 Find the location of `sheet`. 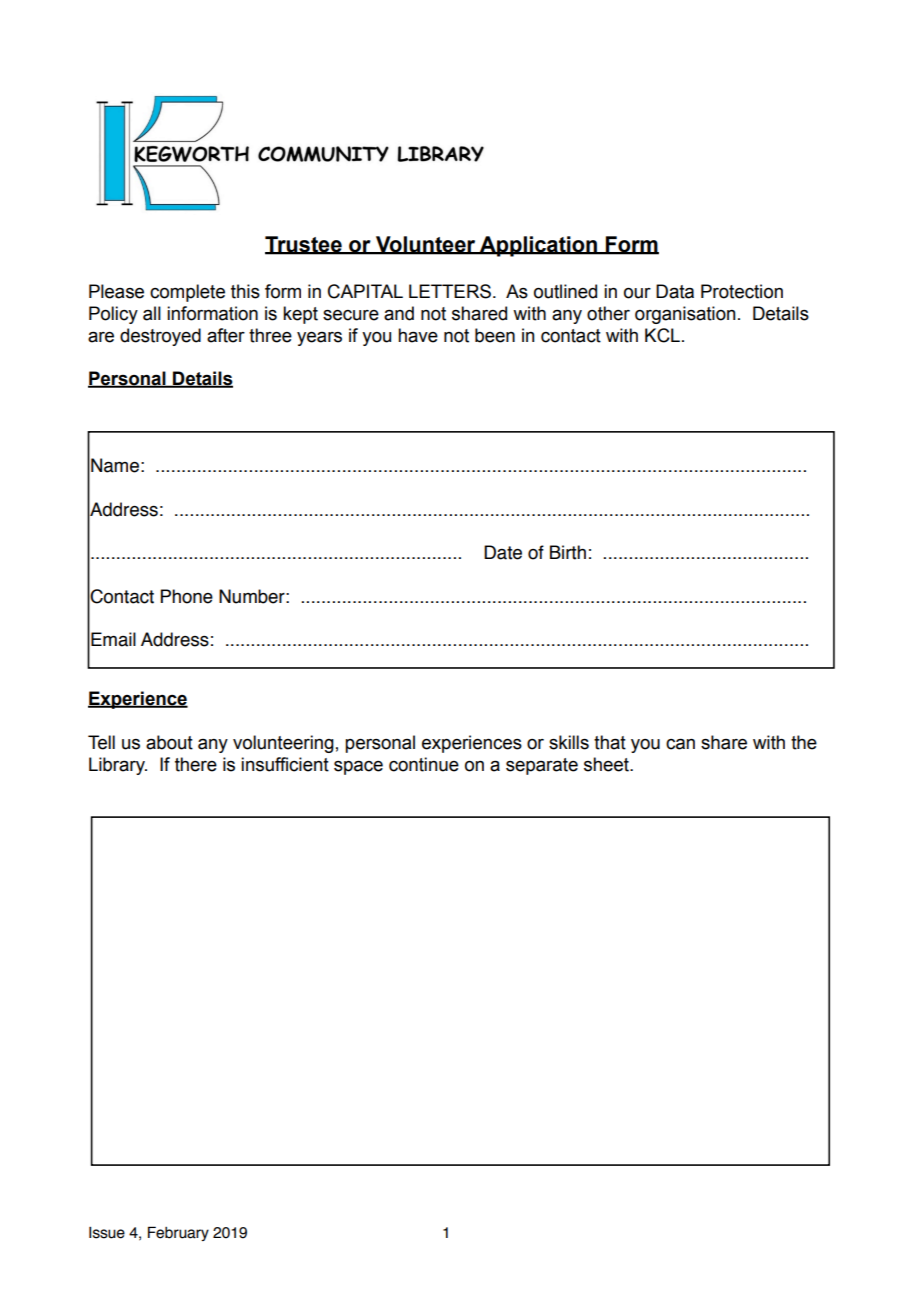

sheet is located at coordinates (607, 764).
